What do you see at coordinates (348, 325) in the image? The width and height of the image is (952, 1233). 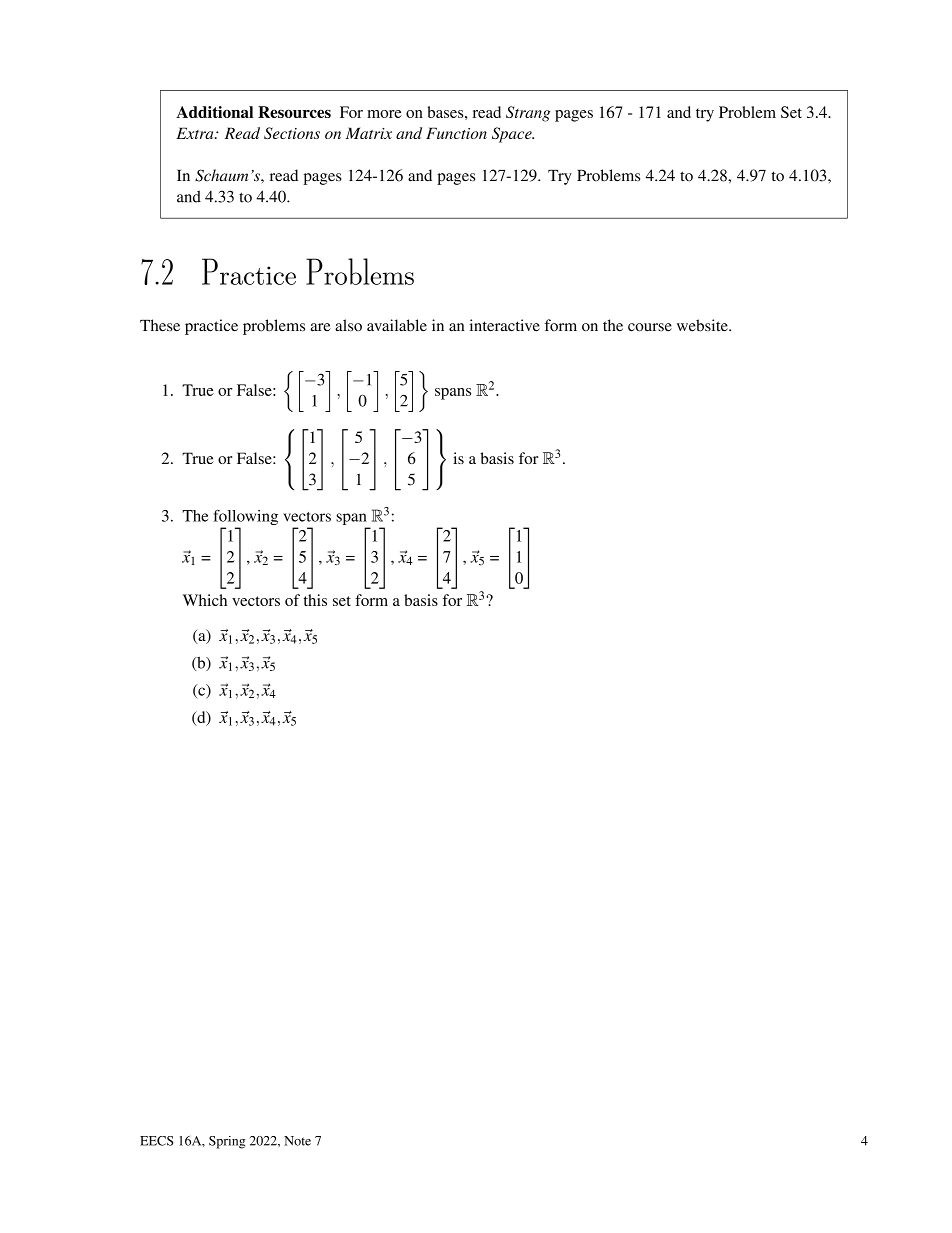 I see `also` at bounding box center [348, 325].
